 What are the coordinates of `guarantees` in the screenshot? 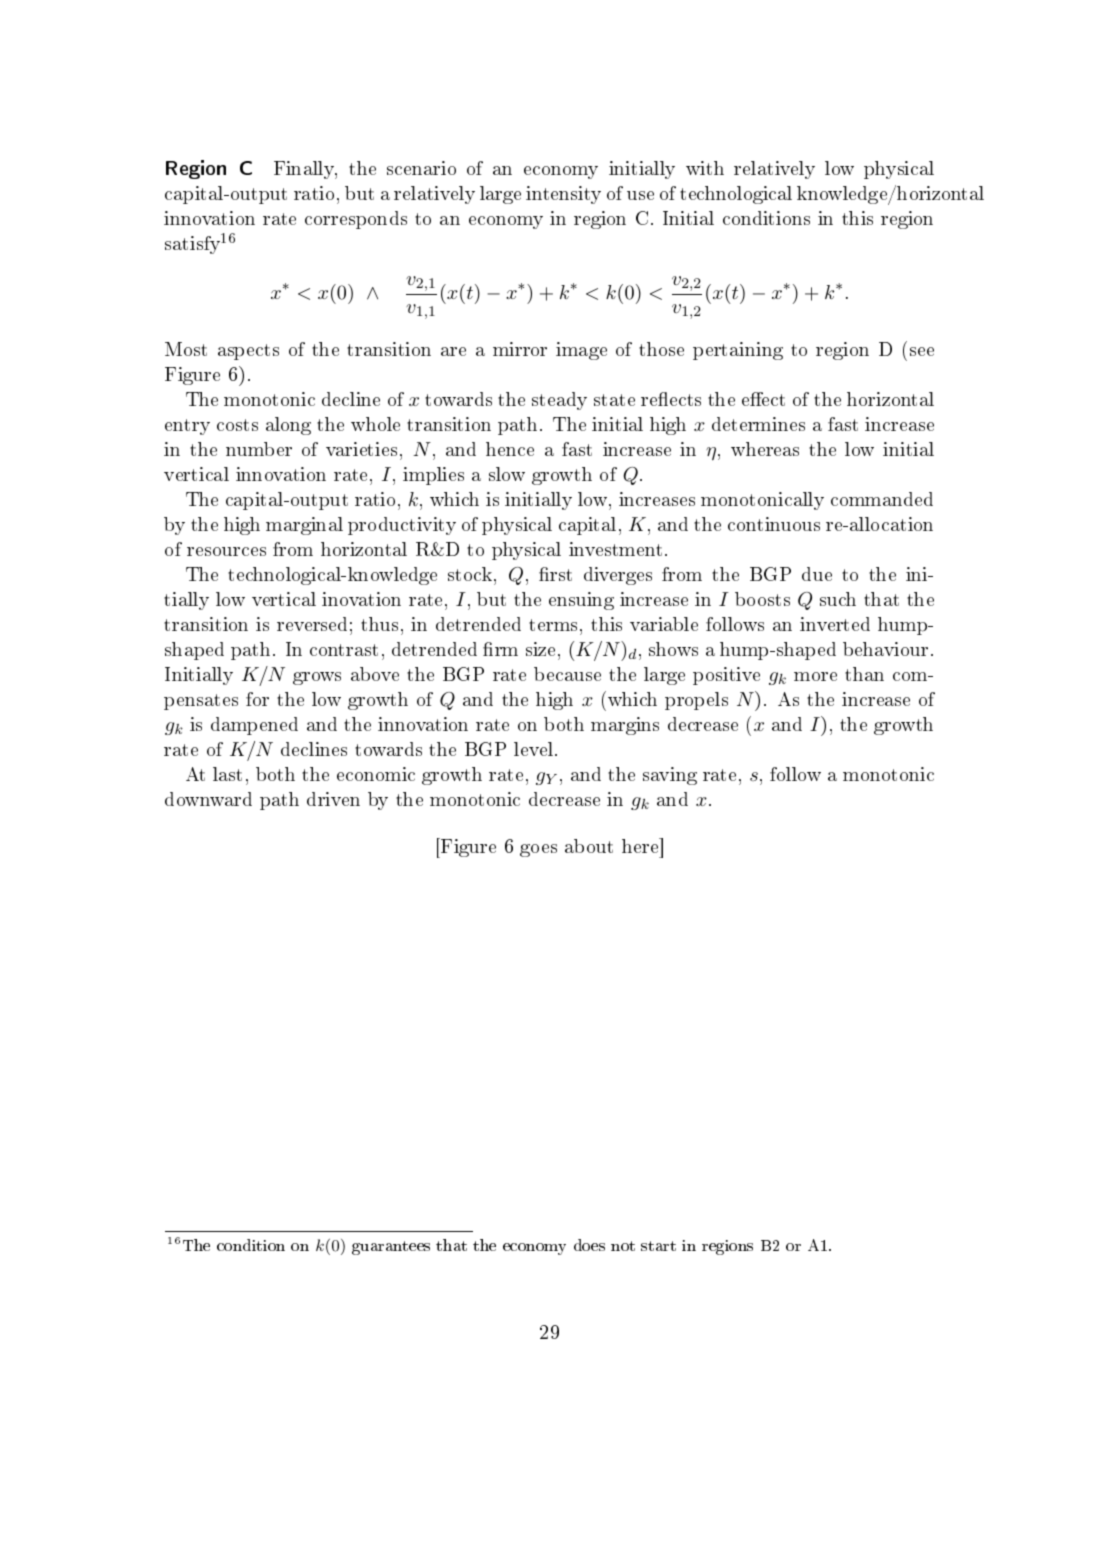 It's located at (391, 1248).
